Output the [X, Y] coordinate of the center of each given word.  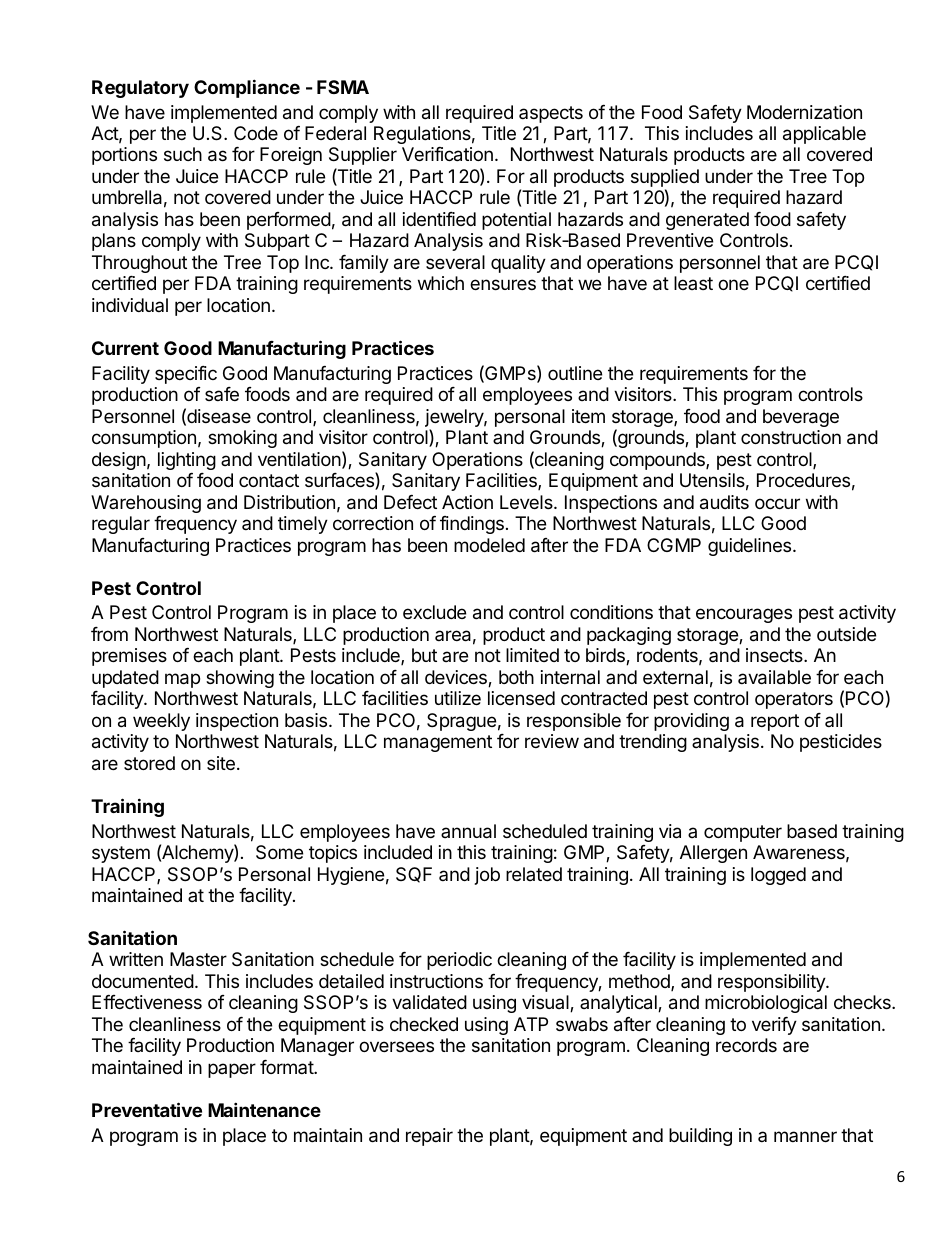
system [121, 854]
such [183, 154]
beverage [801, 418]
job [487, 876]
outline [575, 373]
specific [186, 375]
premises [129, 657]
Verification [447, 154]
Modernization [804, 112]
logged [778, 876]
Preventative [147, 1109]
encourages [744, 615]
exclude [434, 612]
